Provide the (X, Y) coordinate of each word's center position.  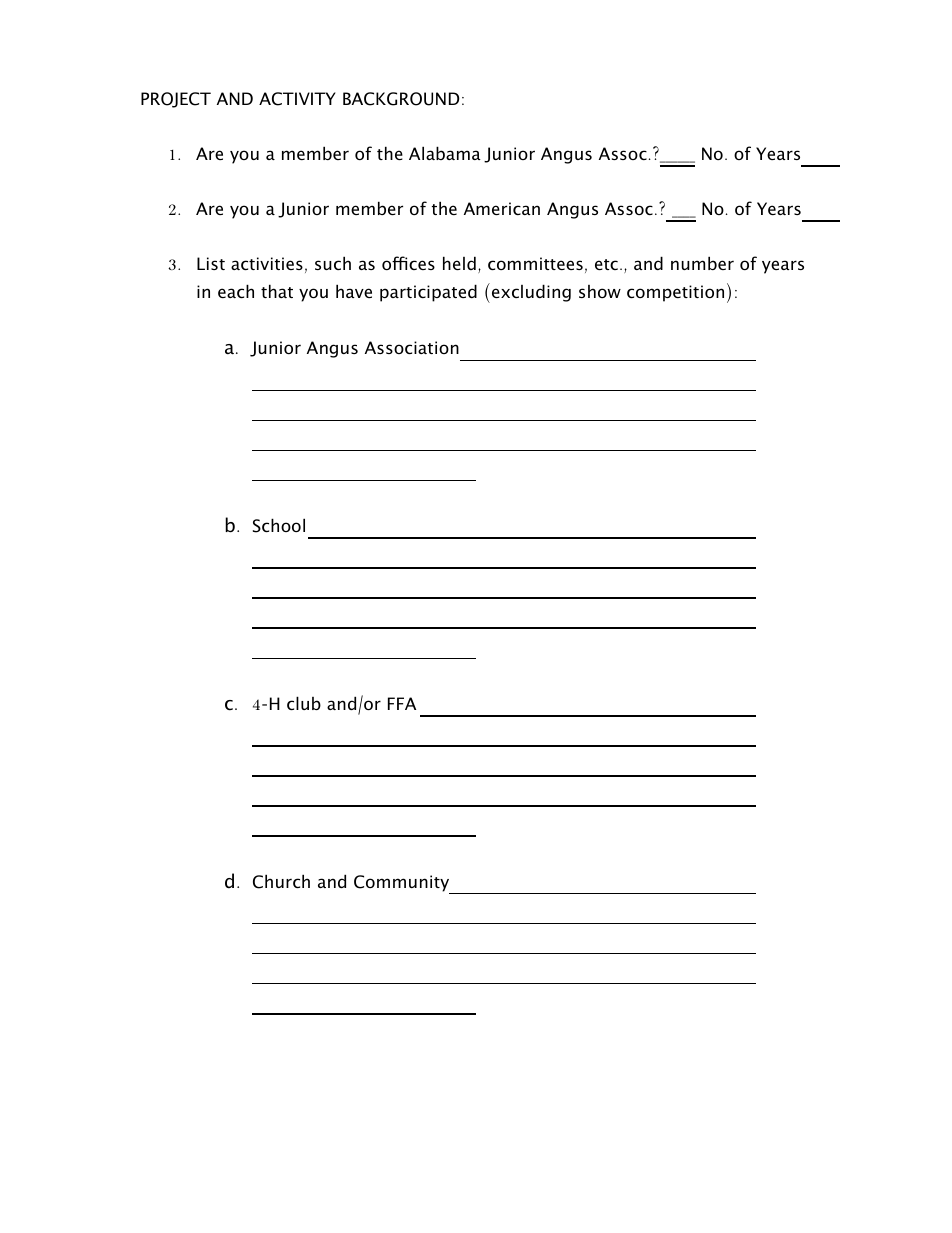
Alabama (445, 153)
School (279, 525)
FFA (402, 703)
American (502, 208)
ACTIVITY (297, 99)
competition (675, 293)
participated (428, 293)
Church (281, 881)
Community (403, 884)
